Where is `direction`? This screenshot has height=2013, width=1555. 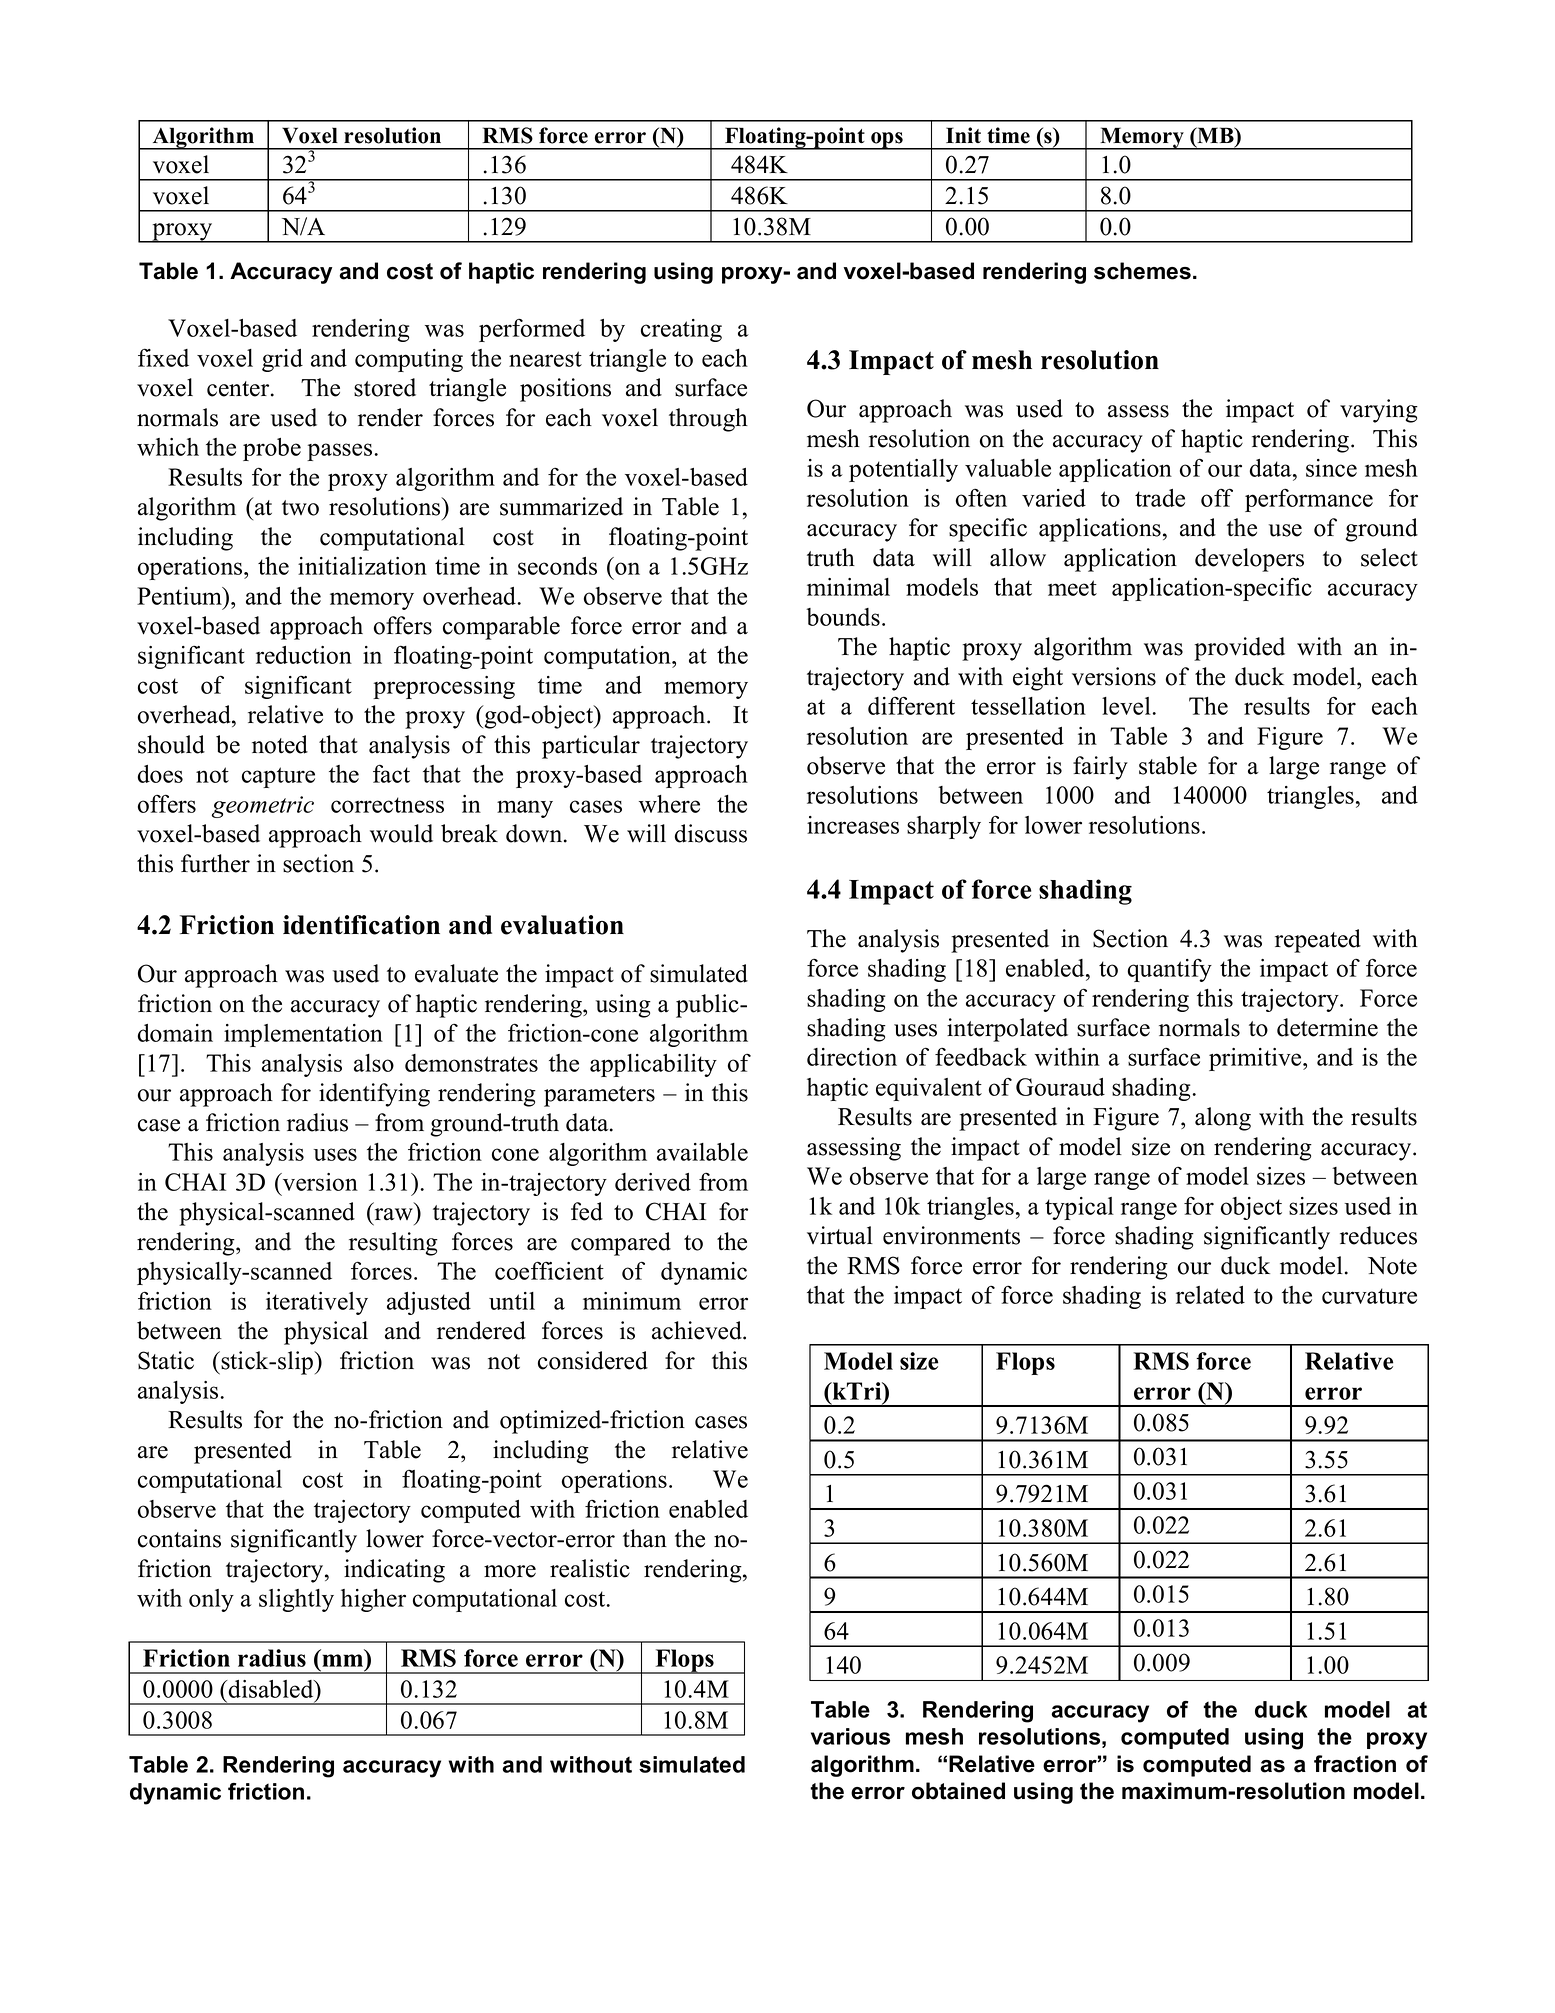 direction is located at coordinates (852, 1057).
